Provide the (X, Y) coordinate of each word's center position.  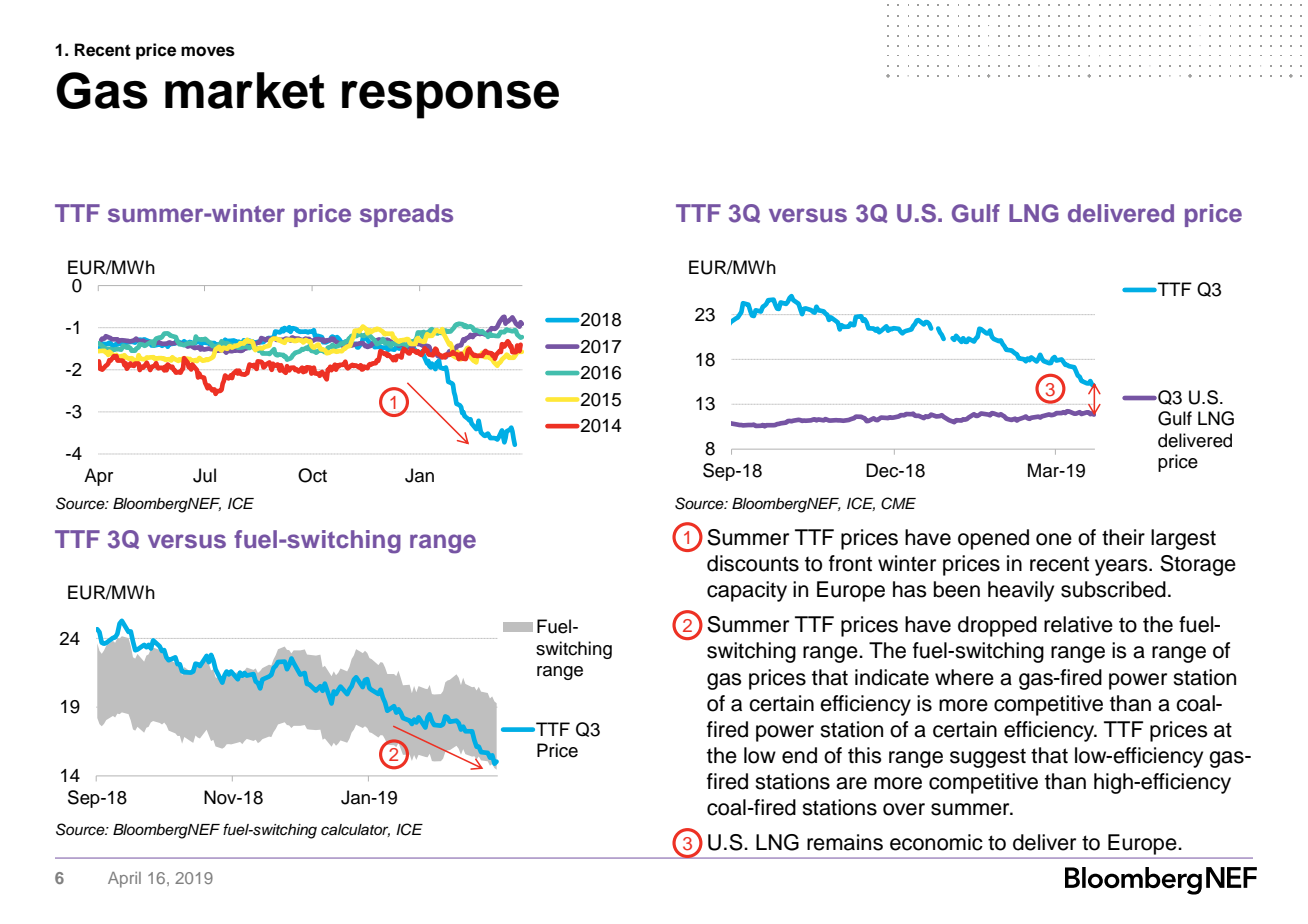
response (450, 100)
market (245, 90)
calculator (355, 830)
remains (845, 842)
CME (898, 503)
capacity (747, 591)
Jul (204, 475)
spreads (406, 215)
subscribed (1113, 589)
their (1123, 537)
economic (936, 842)
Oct (312, 475)
